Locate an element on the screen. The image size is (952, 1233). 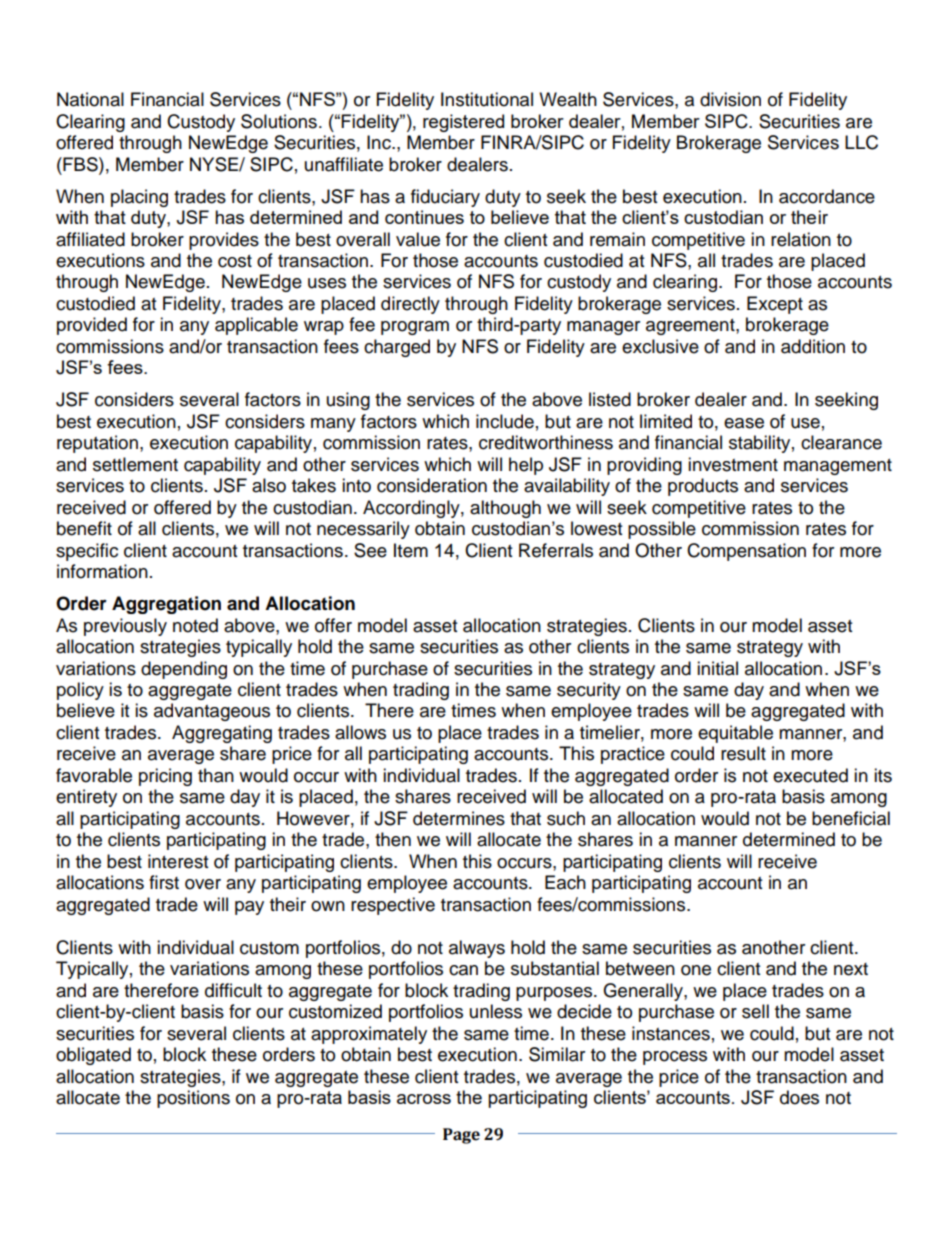
initial is located at coordinates (717, 668).
